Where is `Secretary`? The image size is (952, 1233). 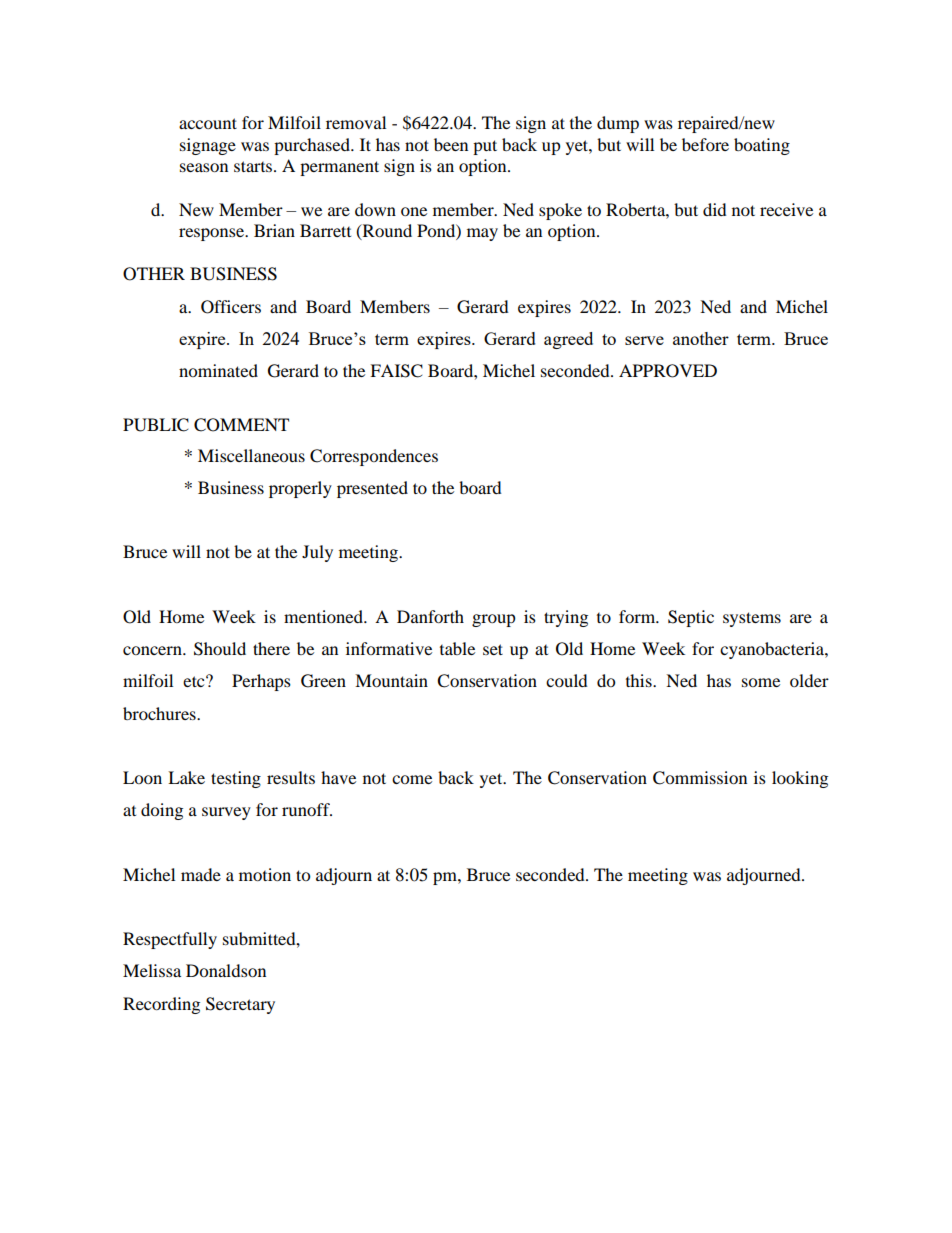
Secretary is located at coordinates (240, 1005).
